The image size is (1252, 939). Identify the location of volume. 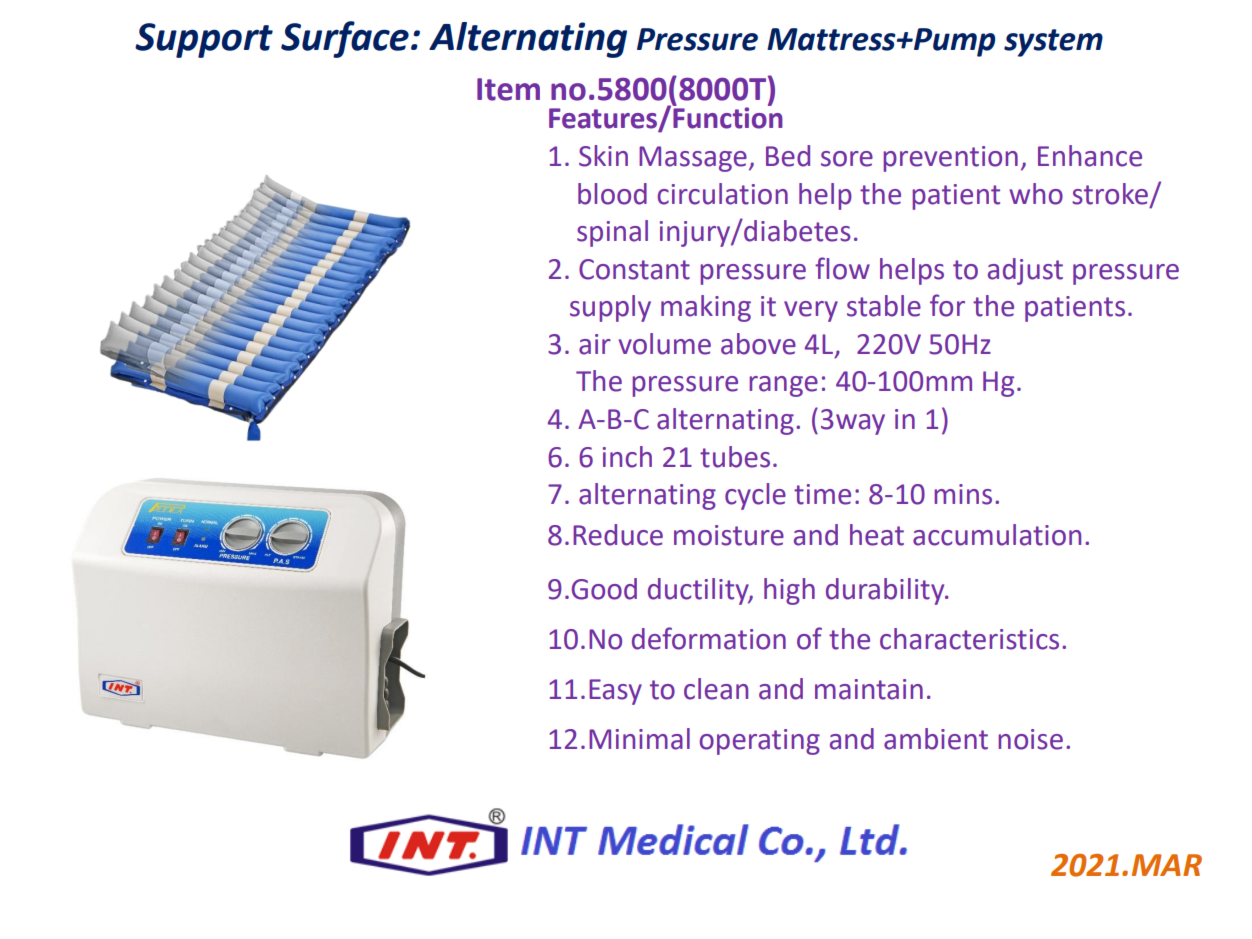
(665, 344).
